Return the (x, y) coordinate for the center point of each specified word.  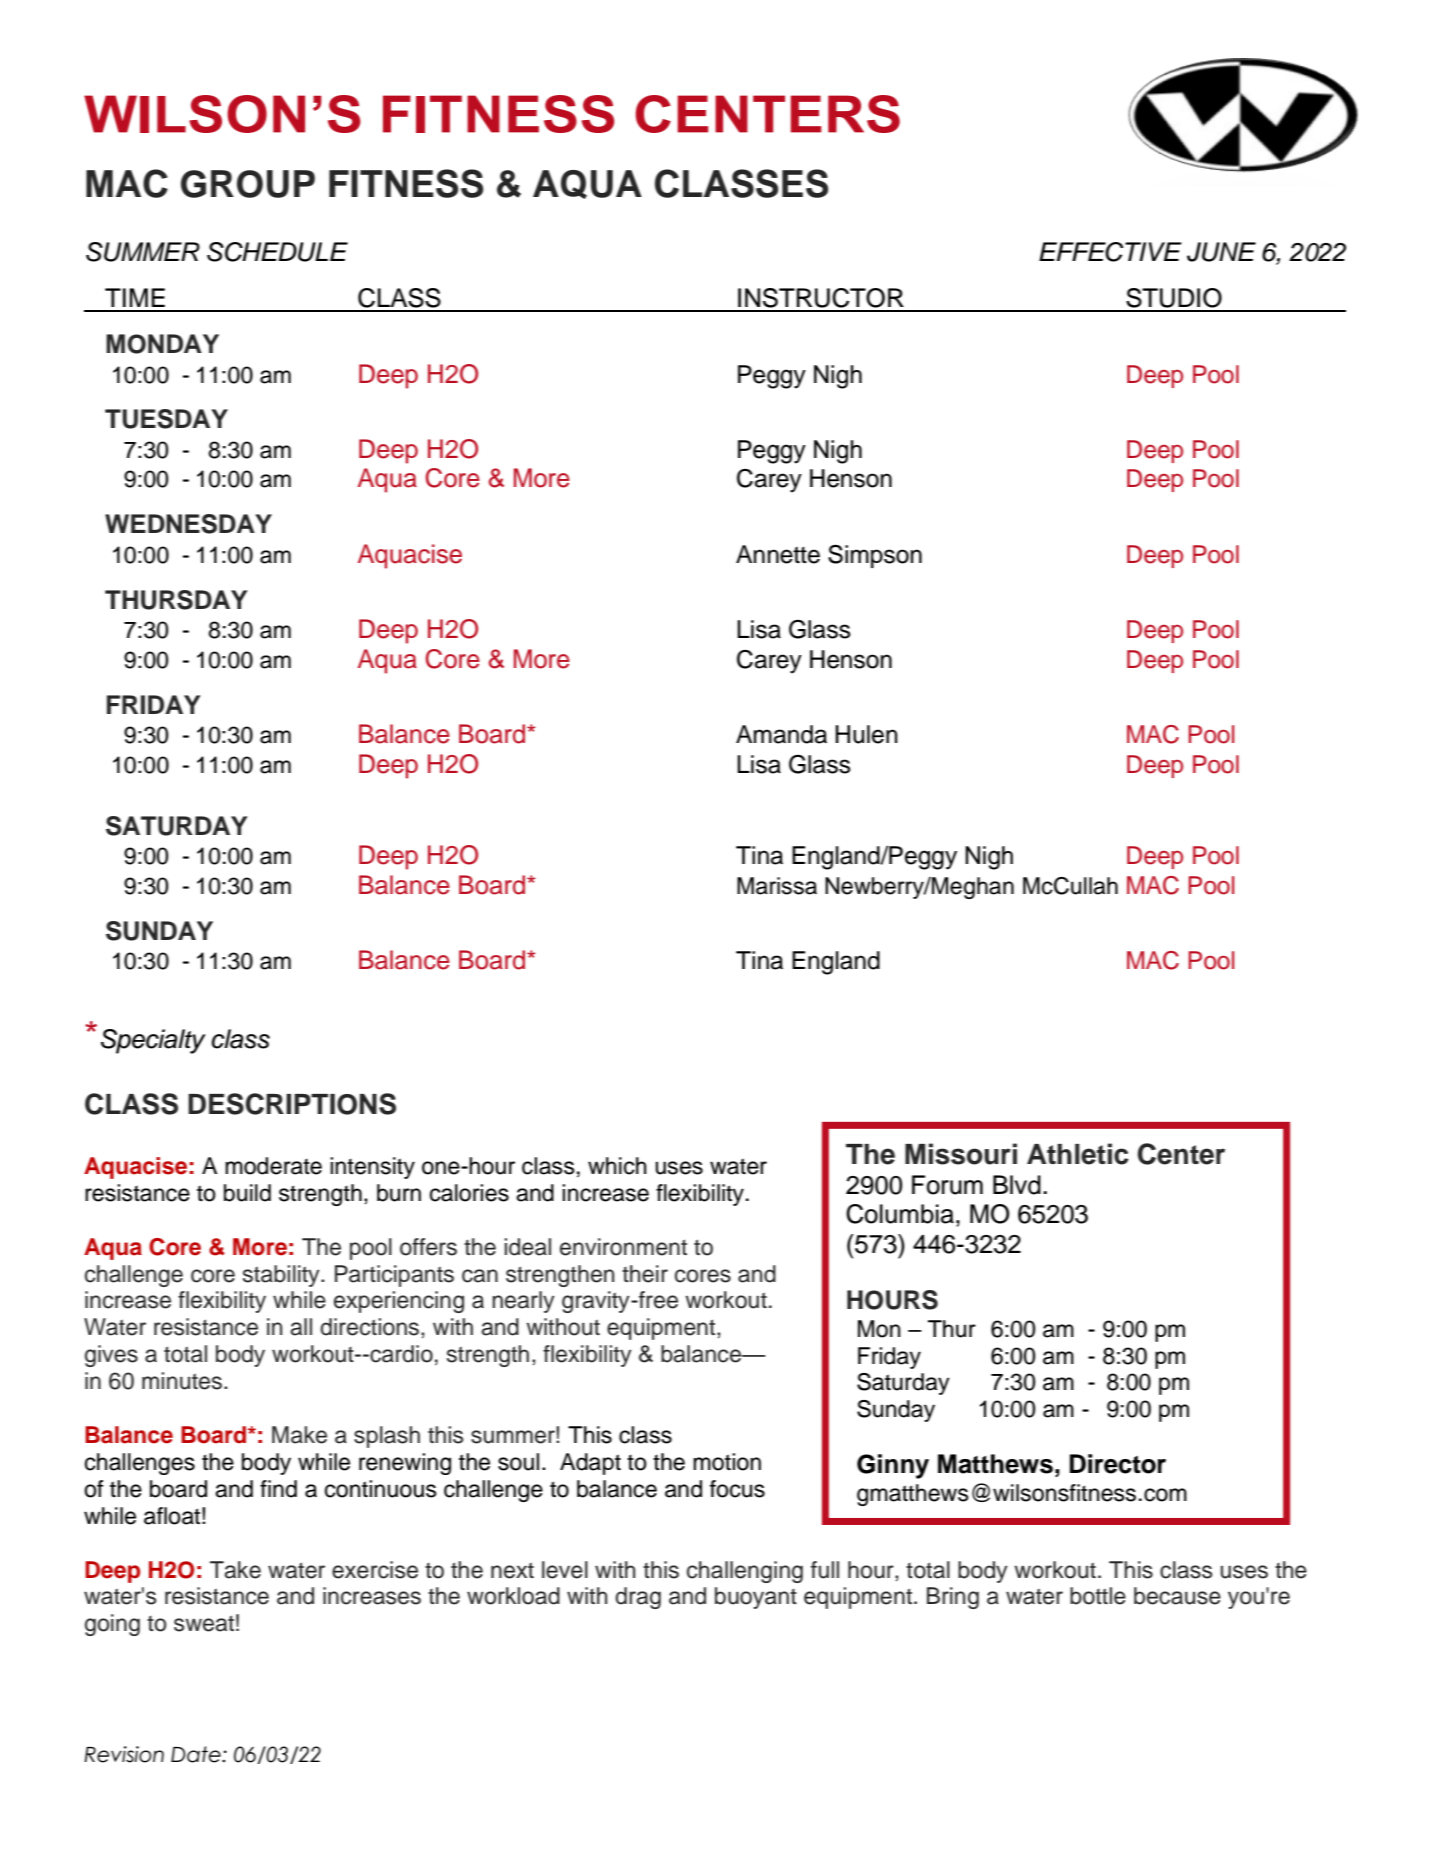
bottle (1098, 1596)
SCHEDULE (277, 252)
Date (197, 1754)
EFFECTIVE (1110, 252)
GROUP (248, 184)
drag (638, 1598)
